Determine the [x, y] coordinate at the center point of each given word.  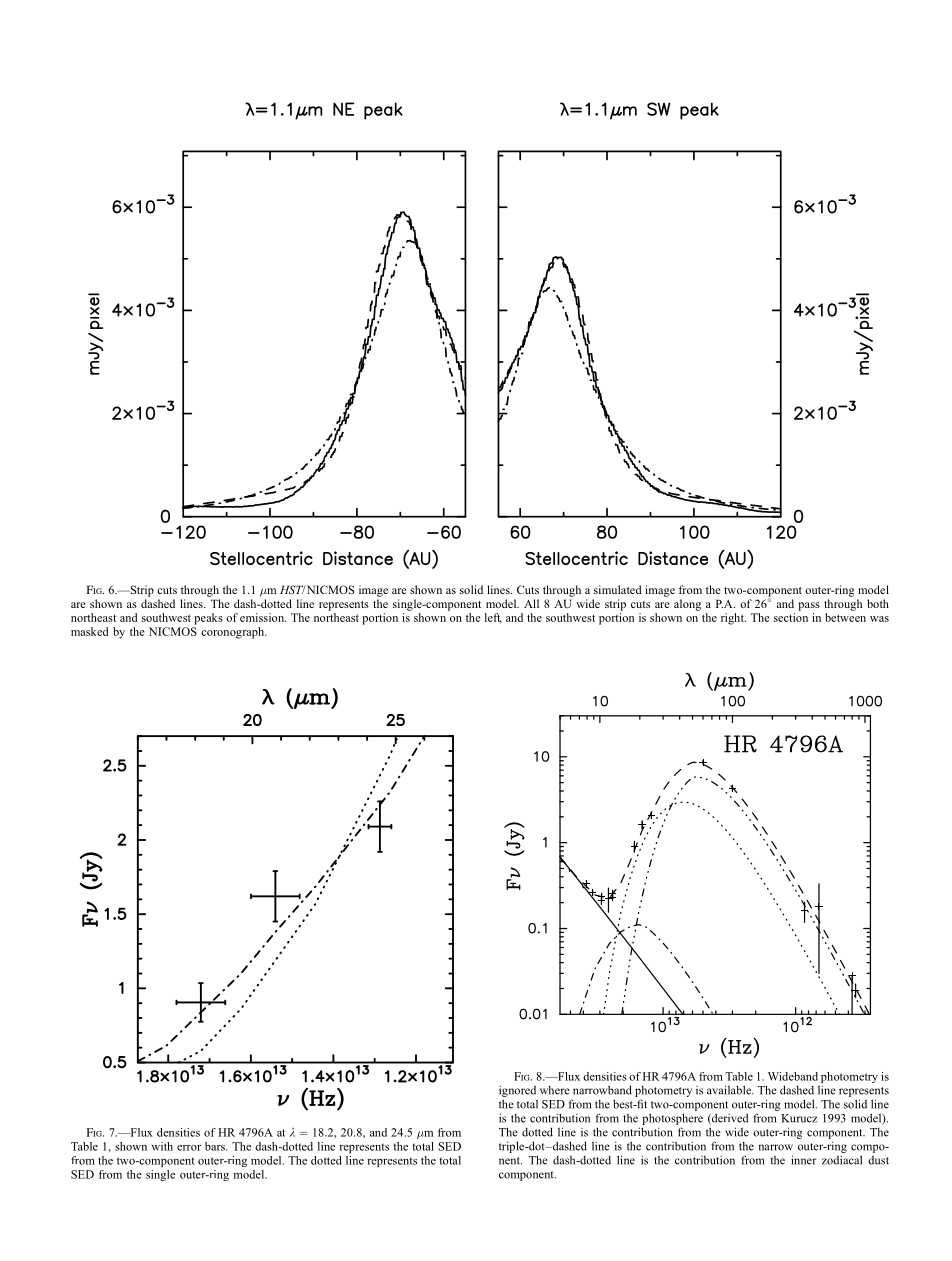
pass [809, 606]
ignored [517, 1091]
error [189, 1148]
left [493, 618]
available [730, 1090]
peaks [208, 619]
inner [804, 1160]
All [531, 603]
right [733, 619]
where [555, 1090]
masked [90, 631]
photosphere [672, 1119]
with [162, 1146]
